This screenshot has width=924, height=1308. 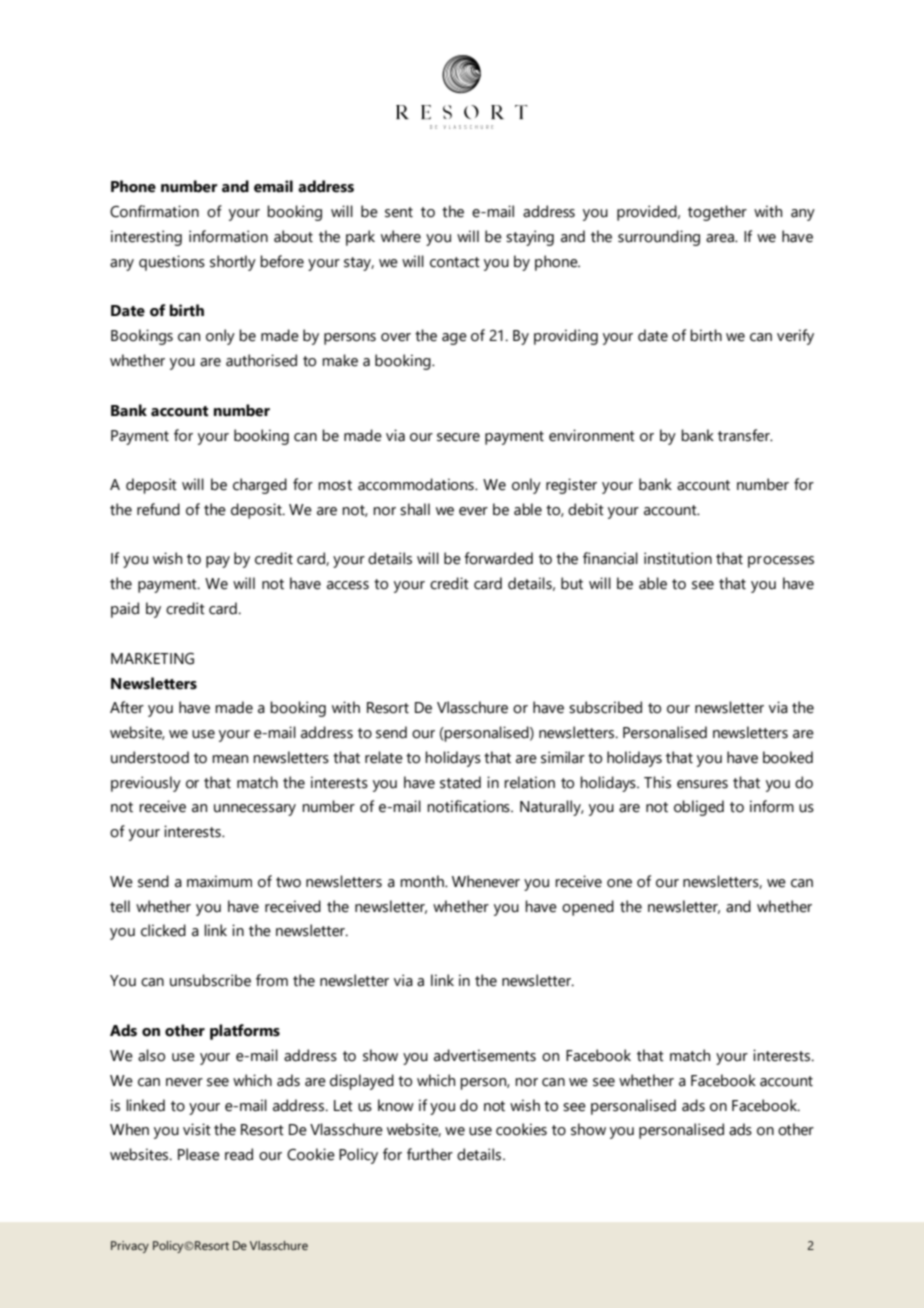 I want to click on area, so click(x=721, y=238).
